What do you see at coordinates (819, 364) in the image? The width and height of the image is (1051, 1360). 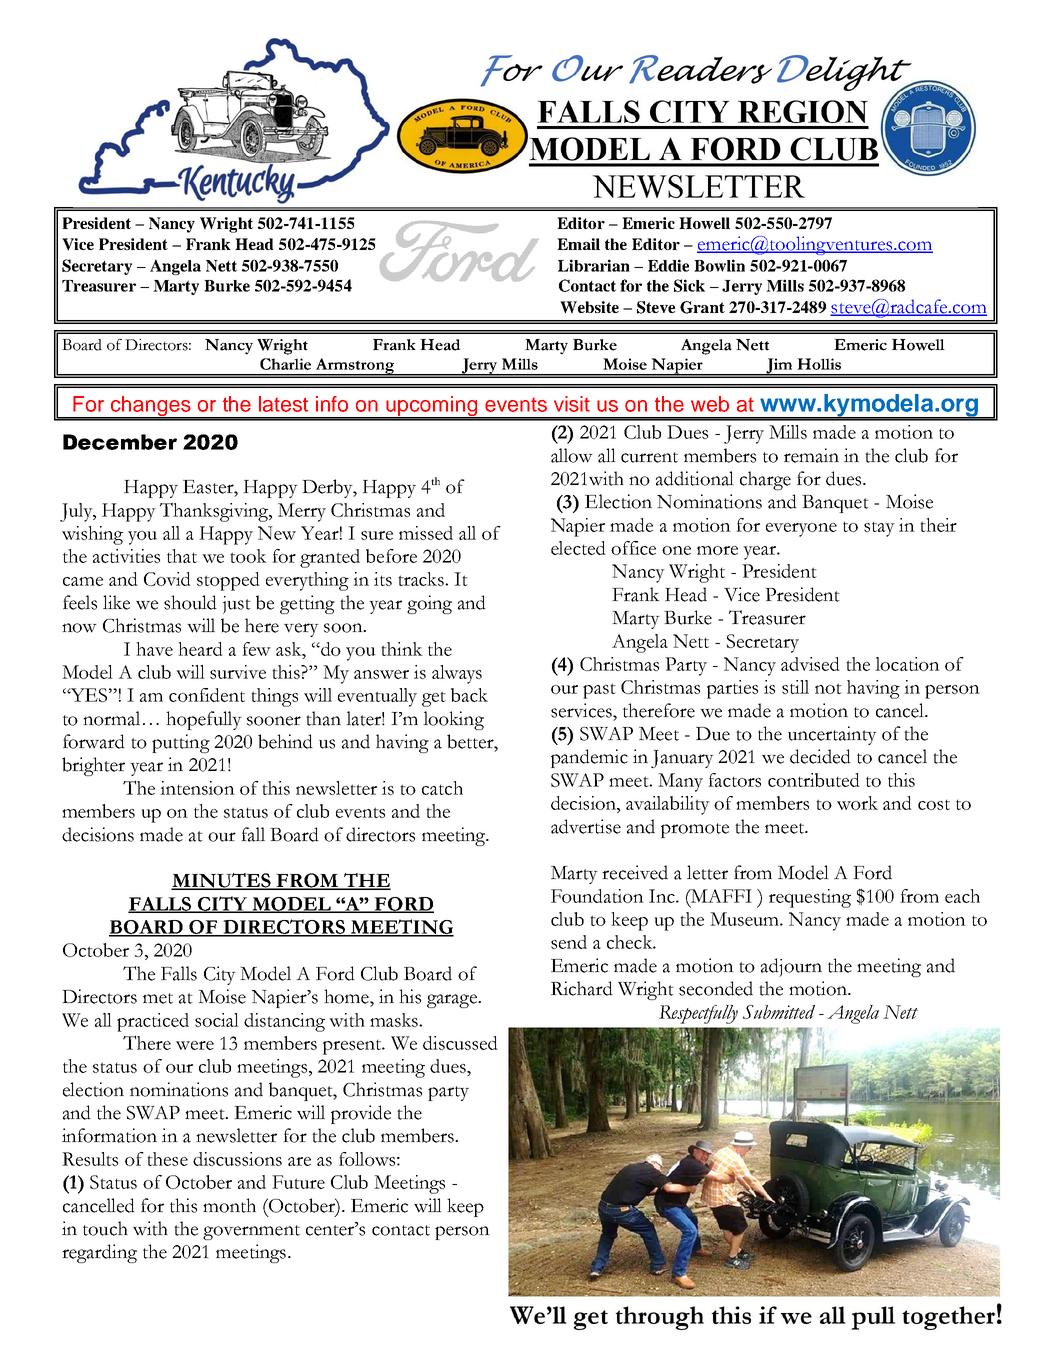 I see `Hollis` at bounding box center [819, 364].
